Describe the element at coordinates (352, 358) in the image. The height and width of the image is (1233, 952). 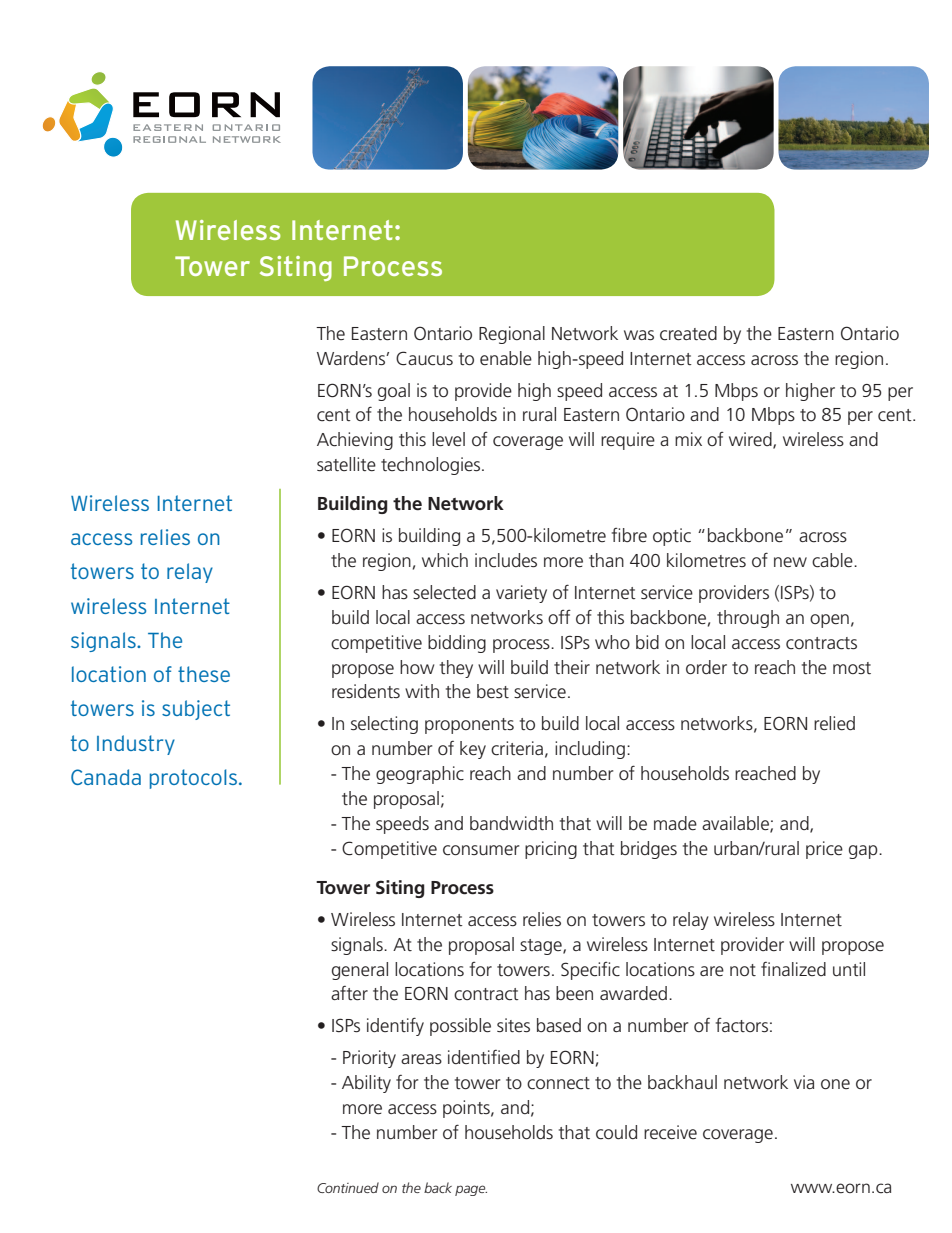
I see `Wardens` at that location.
